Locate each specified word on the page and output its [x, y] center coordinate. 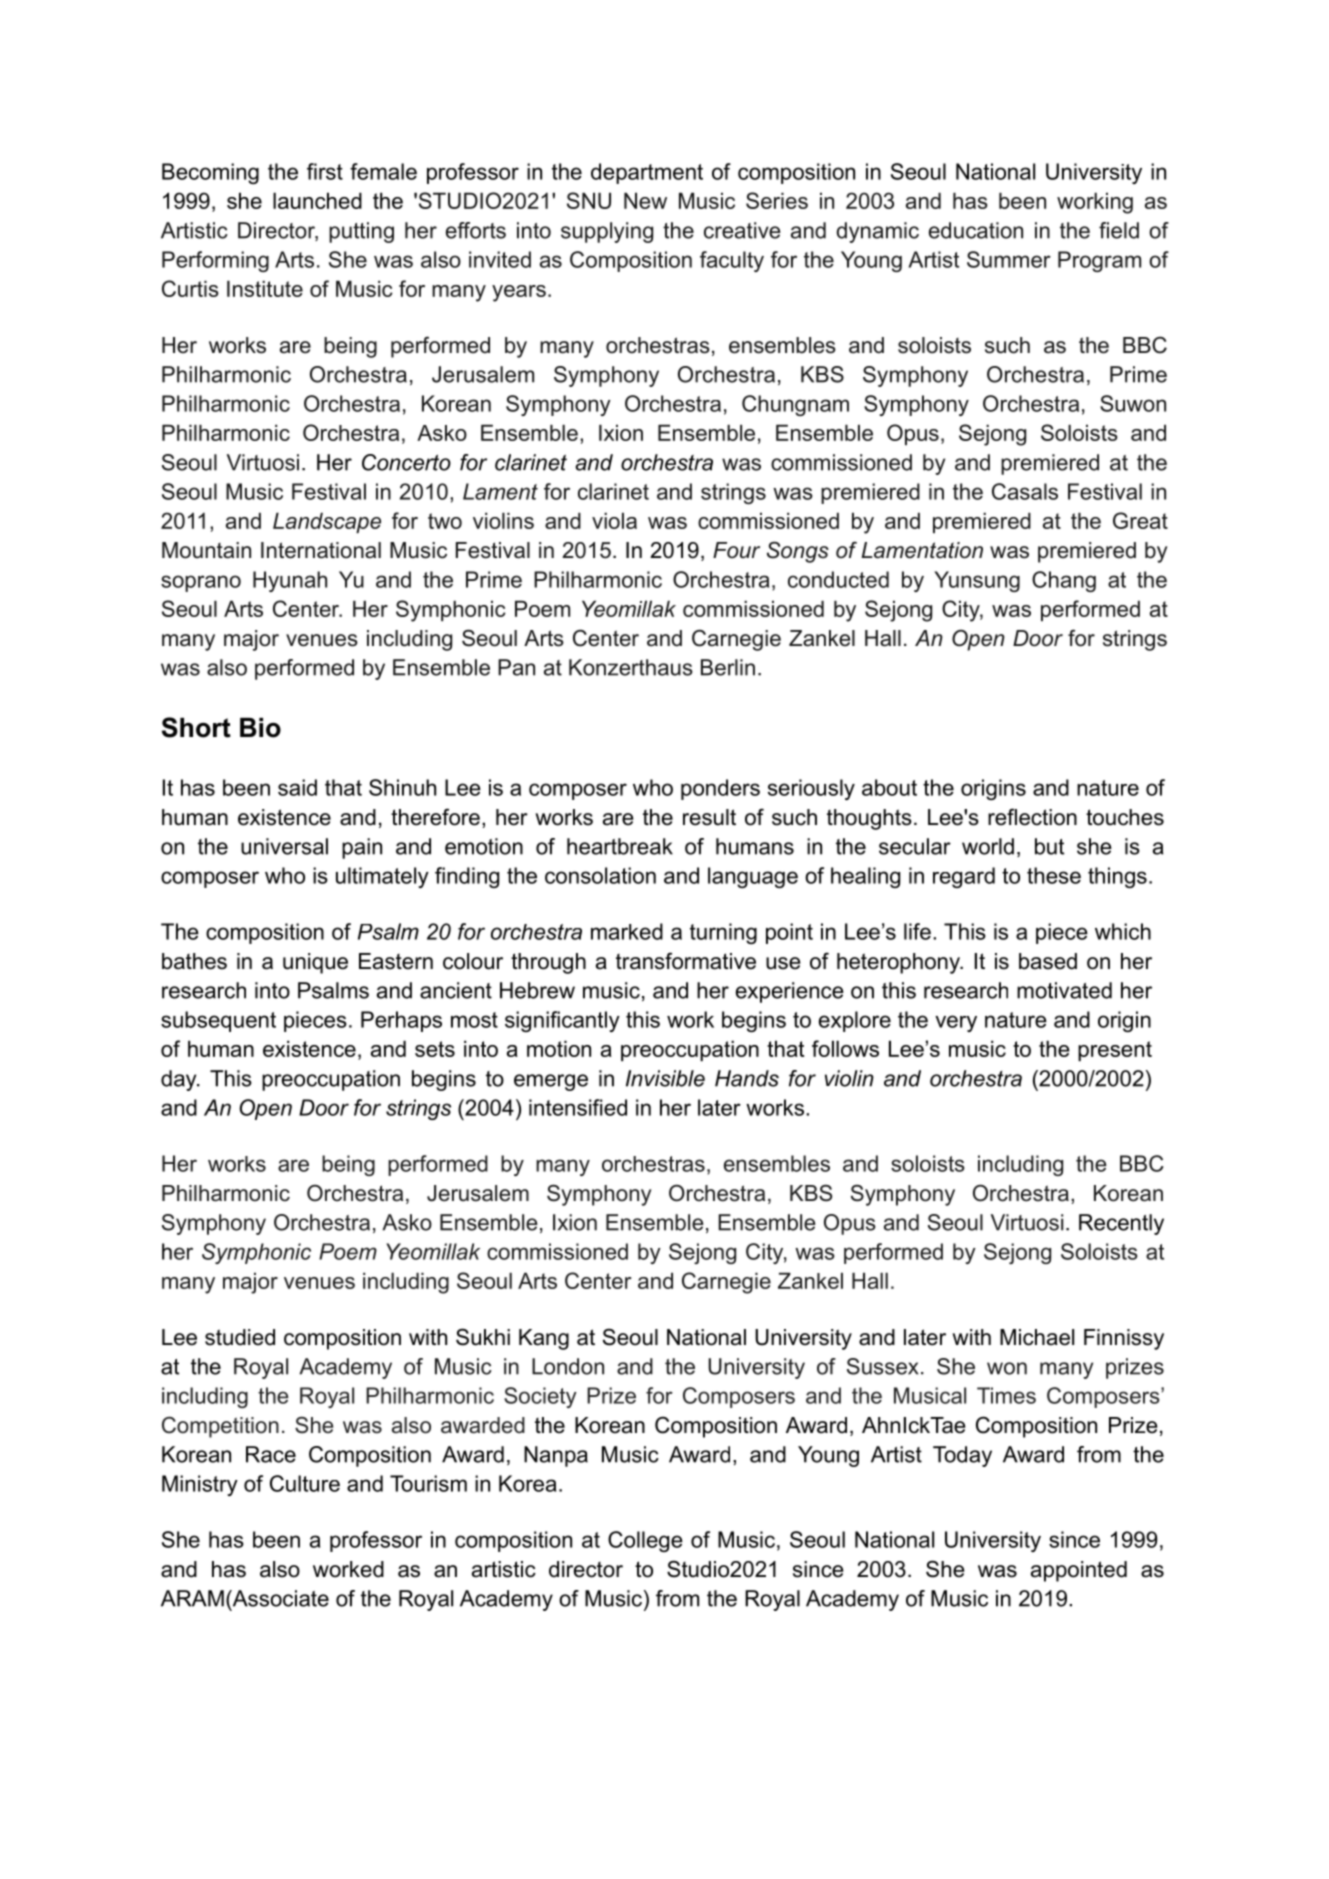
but [1049, 846]
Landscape [327, 522]
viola [614, 520]
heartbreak [620, 846]
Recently [1121, 1224]
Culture [305, 1483]
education [976, 230]
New [645, 200]
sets [435, 1049]
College [645, 1541]
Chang [1064, 581]
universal [284, 846]
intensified [578, 1107]
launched [317, 200]
